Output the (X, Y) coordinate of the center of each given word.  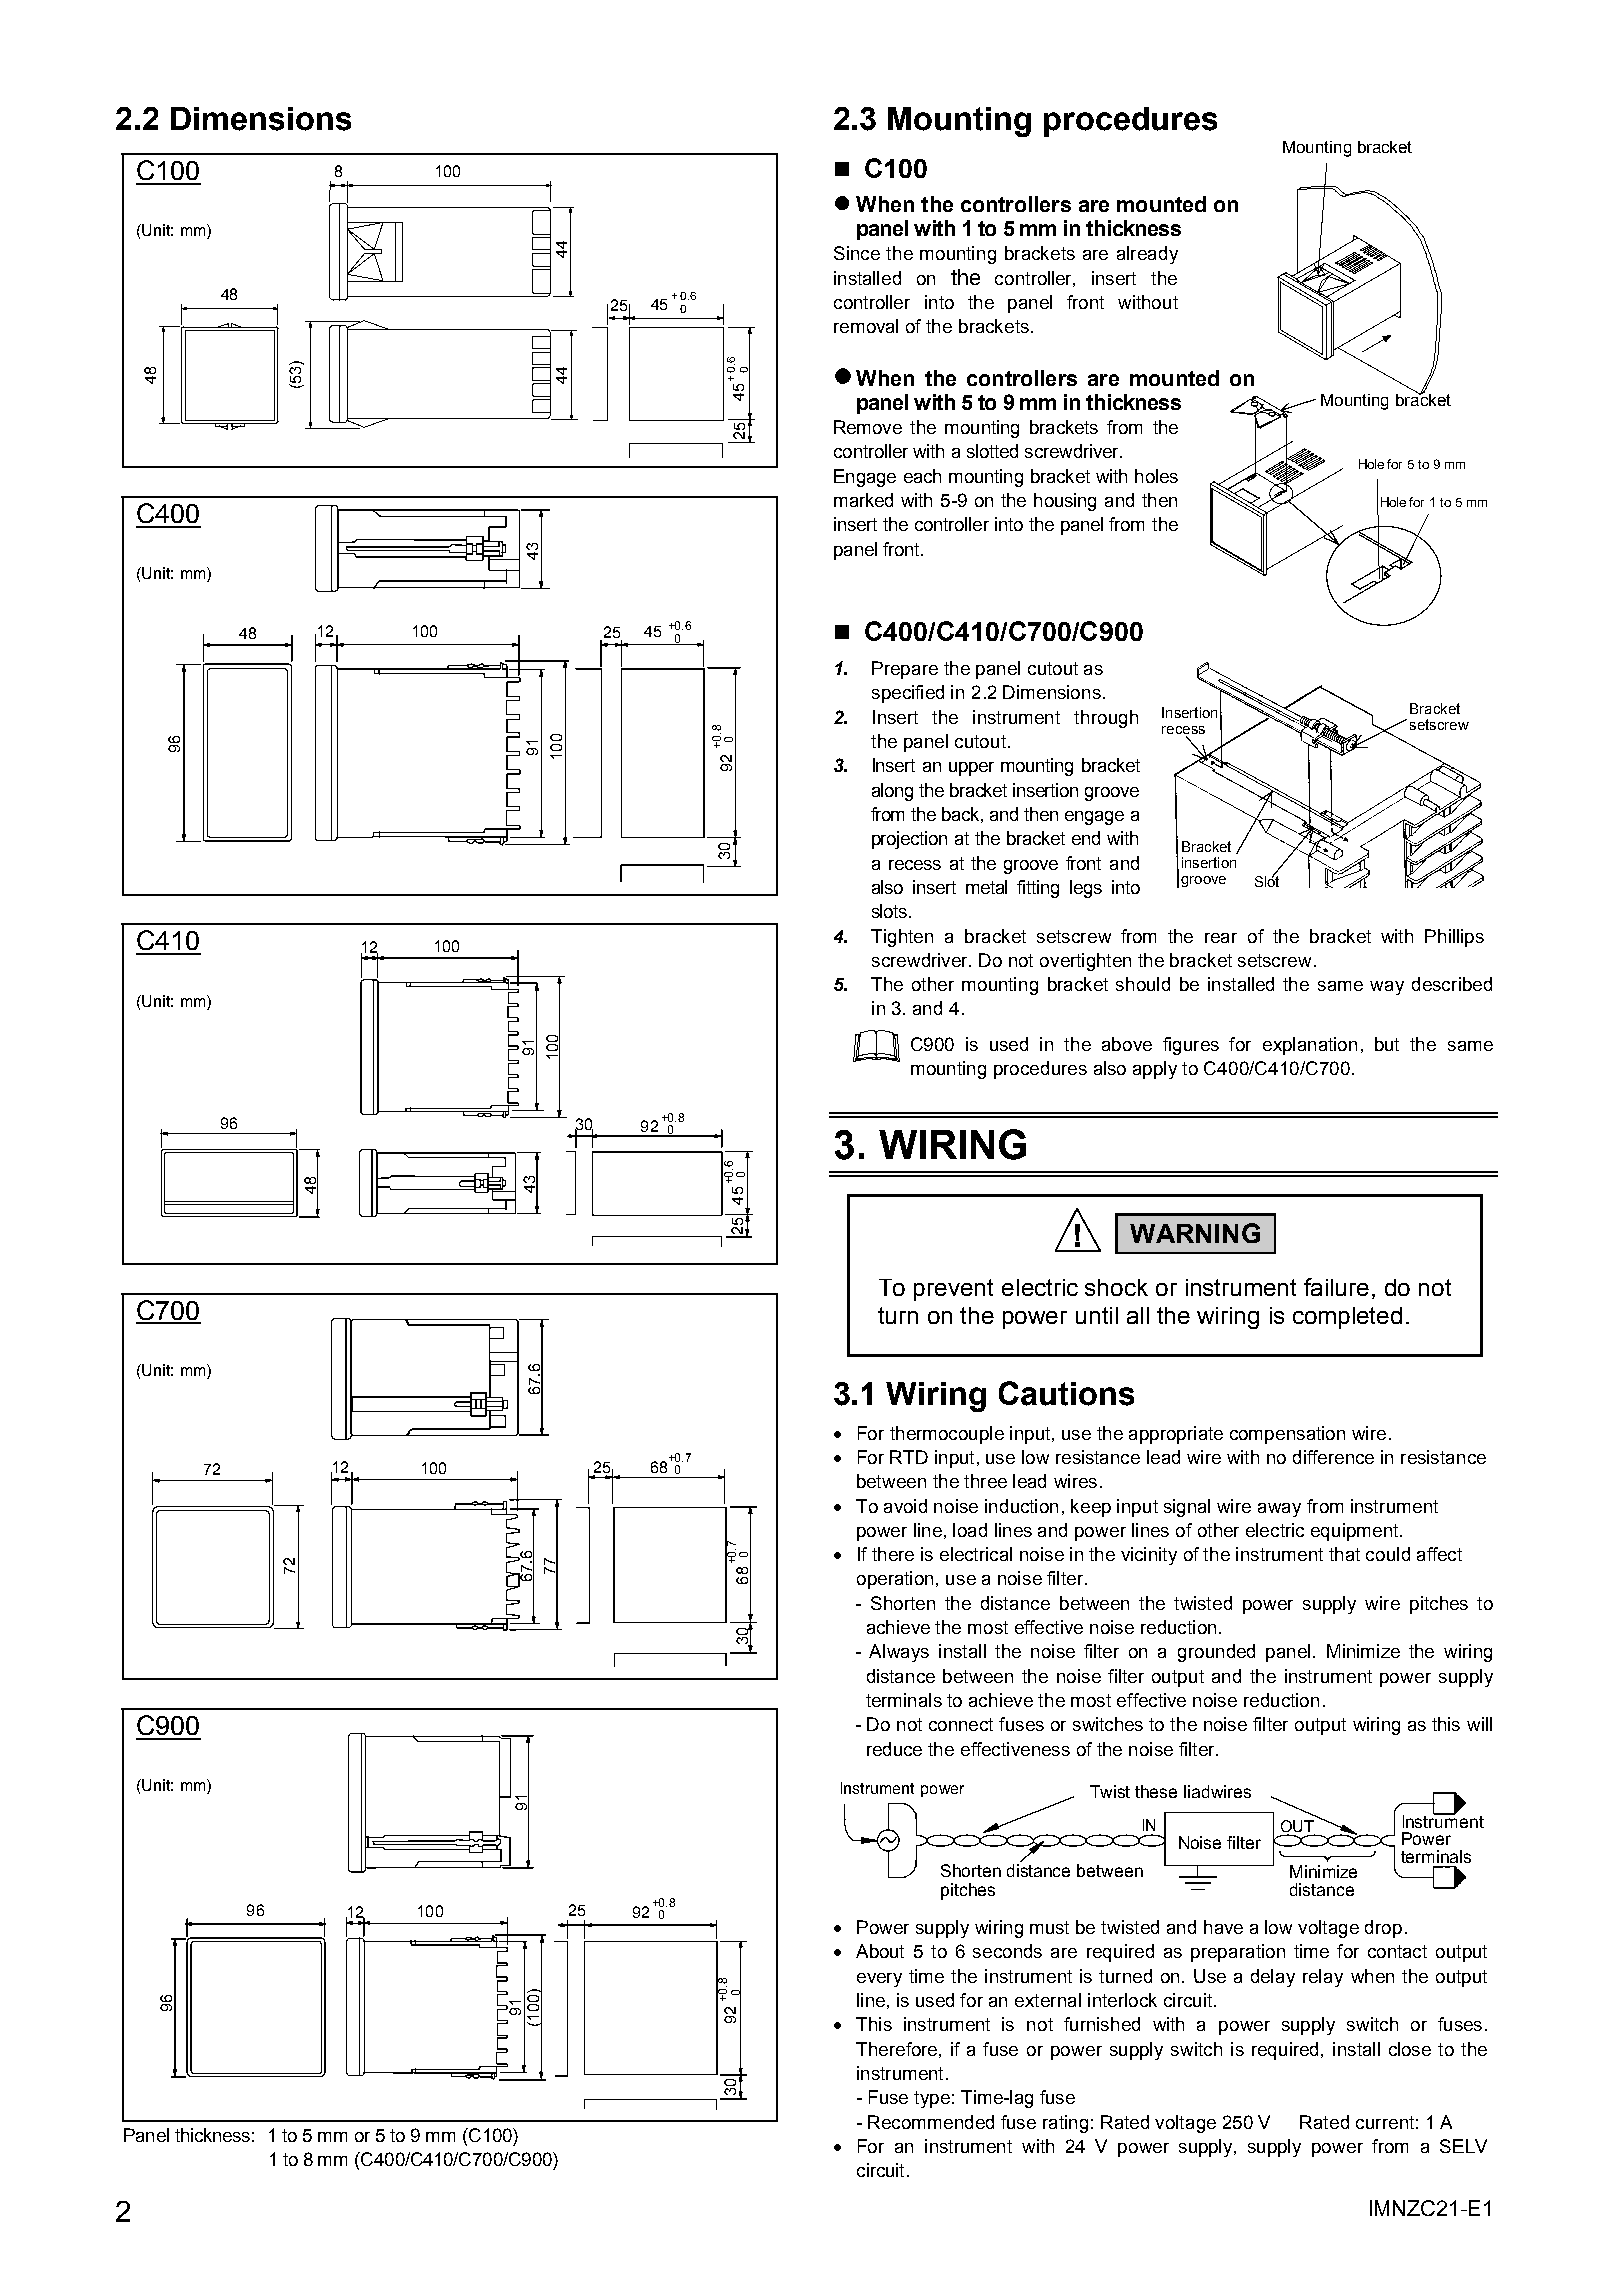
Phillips (1454, 938)
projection (909, 840)
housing (1065, 502)
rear (1221, 938)
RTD (909, 1457)
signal (1187, 1508)
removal (866, 326)
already (1147, 255)
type (932, 2099)
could (1388, 1554)
